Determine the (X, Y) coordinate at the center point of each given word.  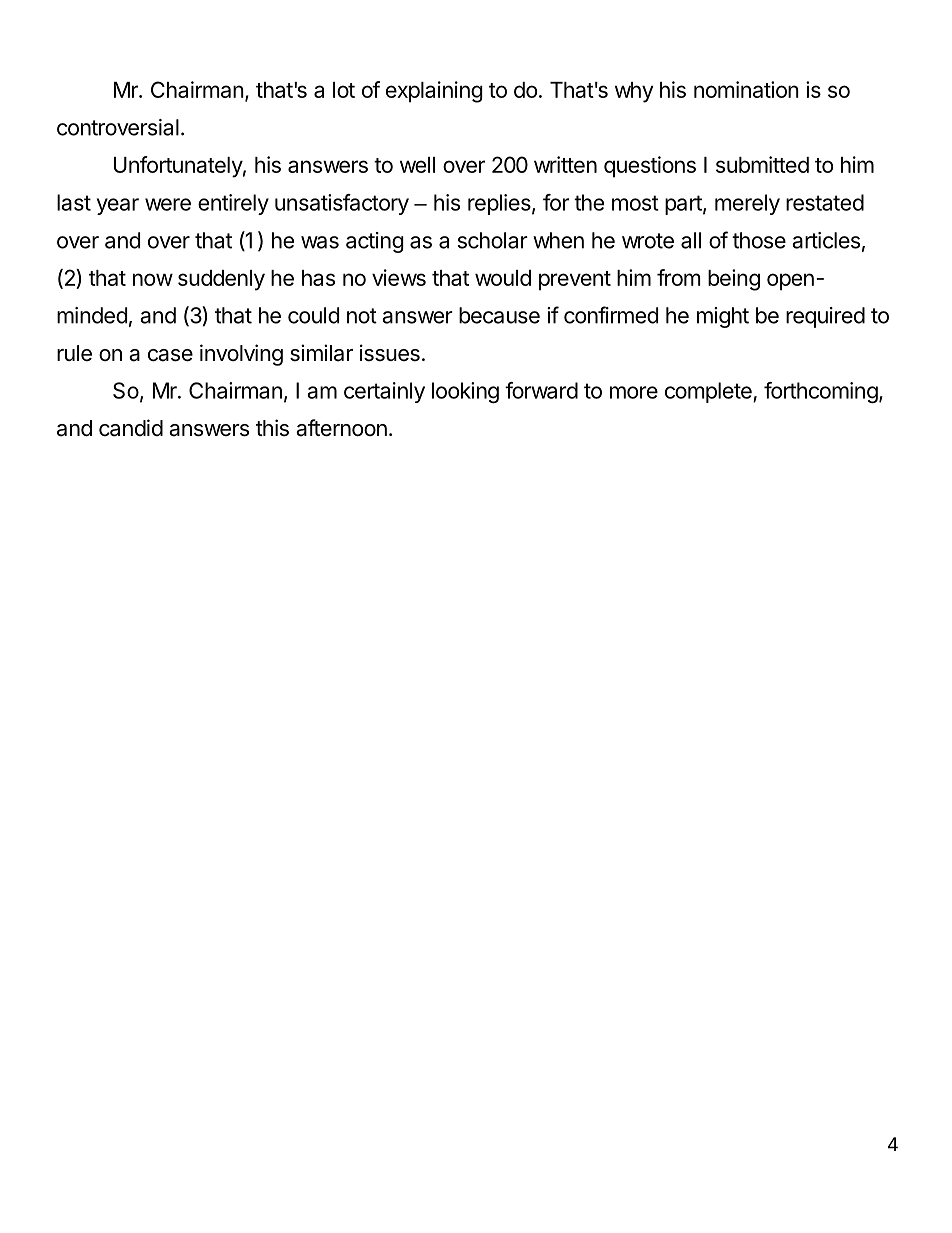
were (168, 204)
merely (747, 204)
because (499, 315)
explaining (434, 92)
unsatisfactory (342, 204)
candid (131, 428)
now (153, 279)
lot (344, 90)
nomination (746, 89)
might (723, 317)
